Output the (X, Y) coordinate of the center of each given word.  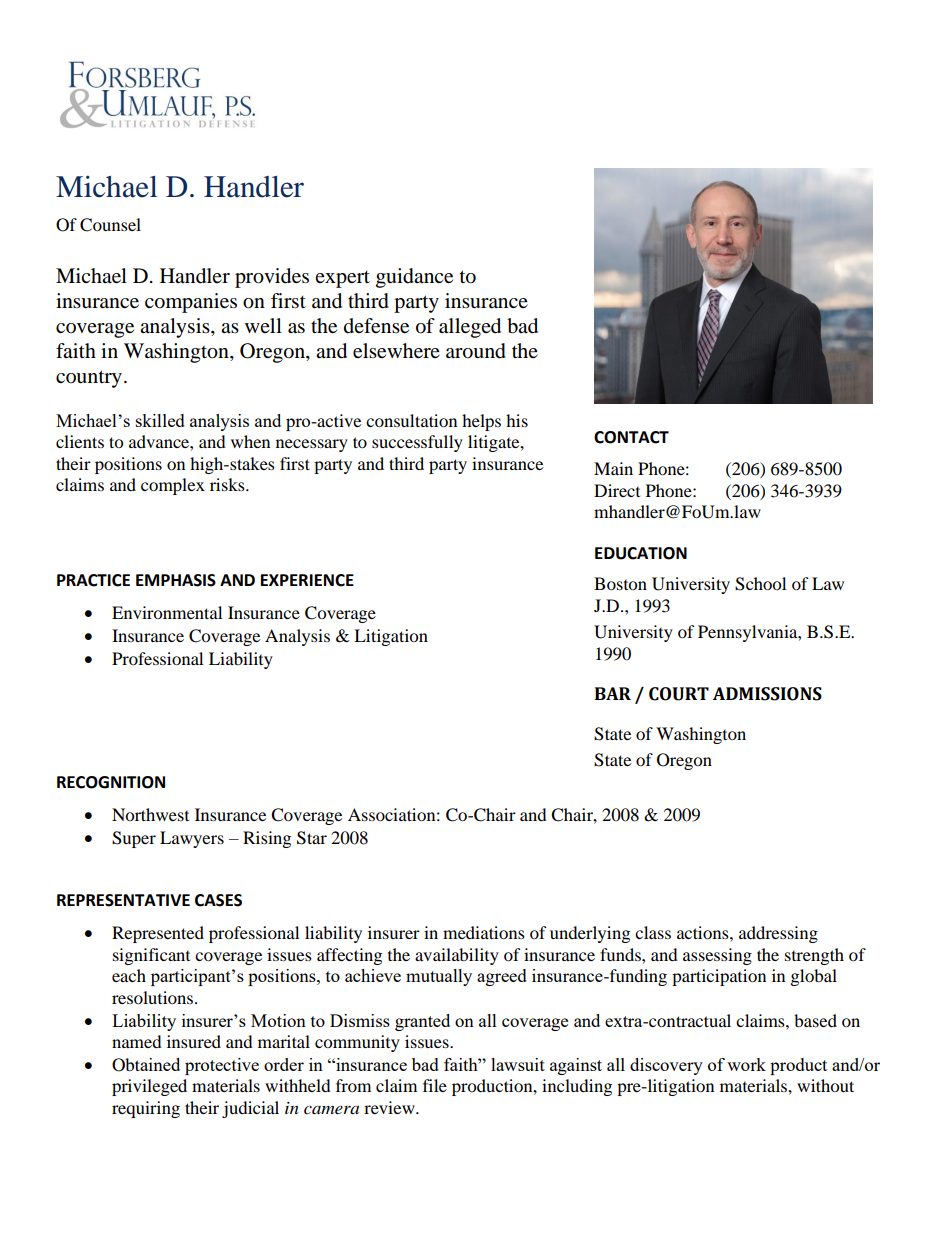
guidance (414, 278)
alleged (470, 328)
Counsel (110, 225)
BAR (613, 693)
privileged (149, 1087)
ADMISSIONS (767, 694)
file (435, 1085)
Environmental (167, 612)
